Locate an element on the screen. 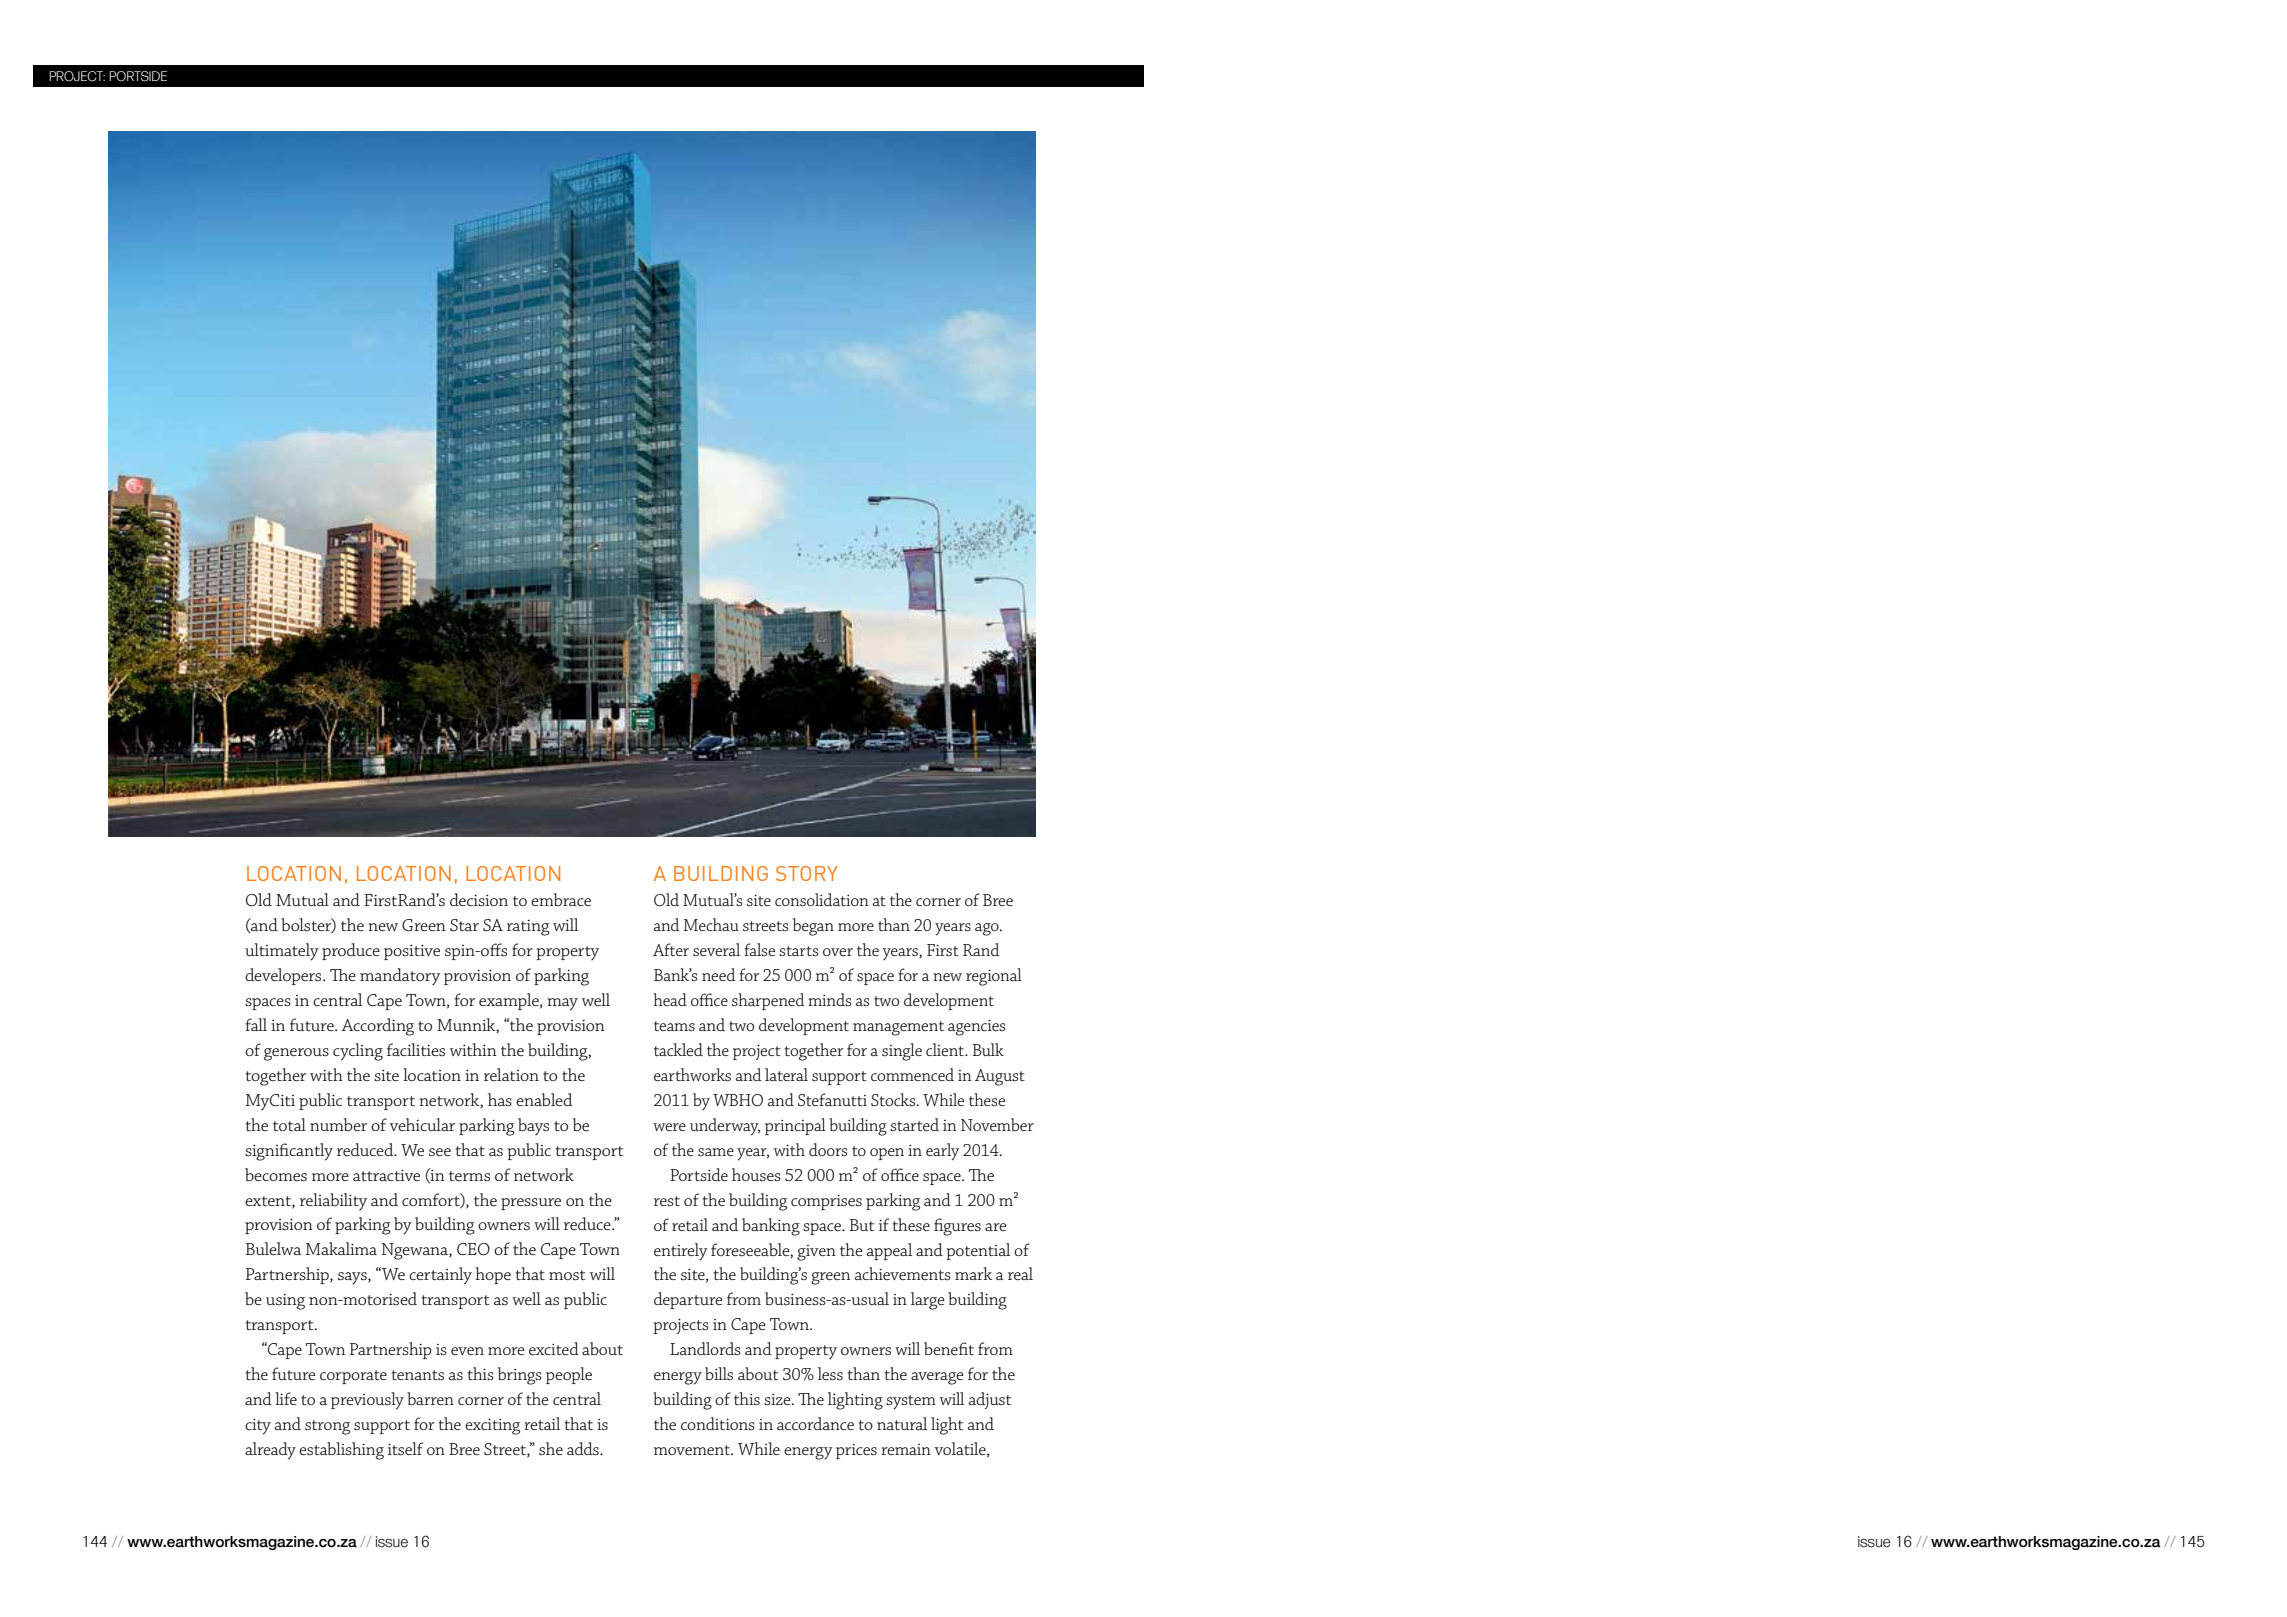 This screenshot has width=2287, height=1617. adds is located at coordinates (584, 1448).
